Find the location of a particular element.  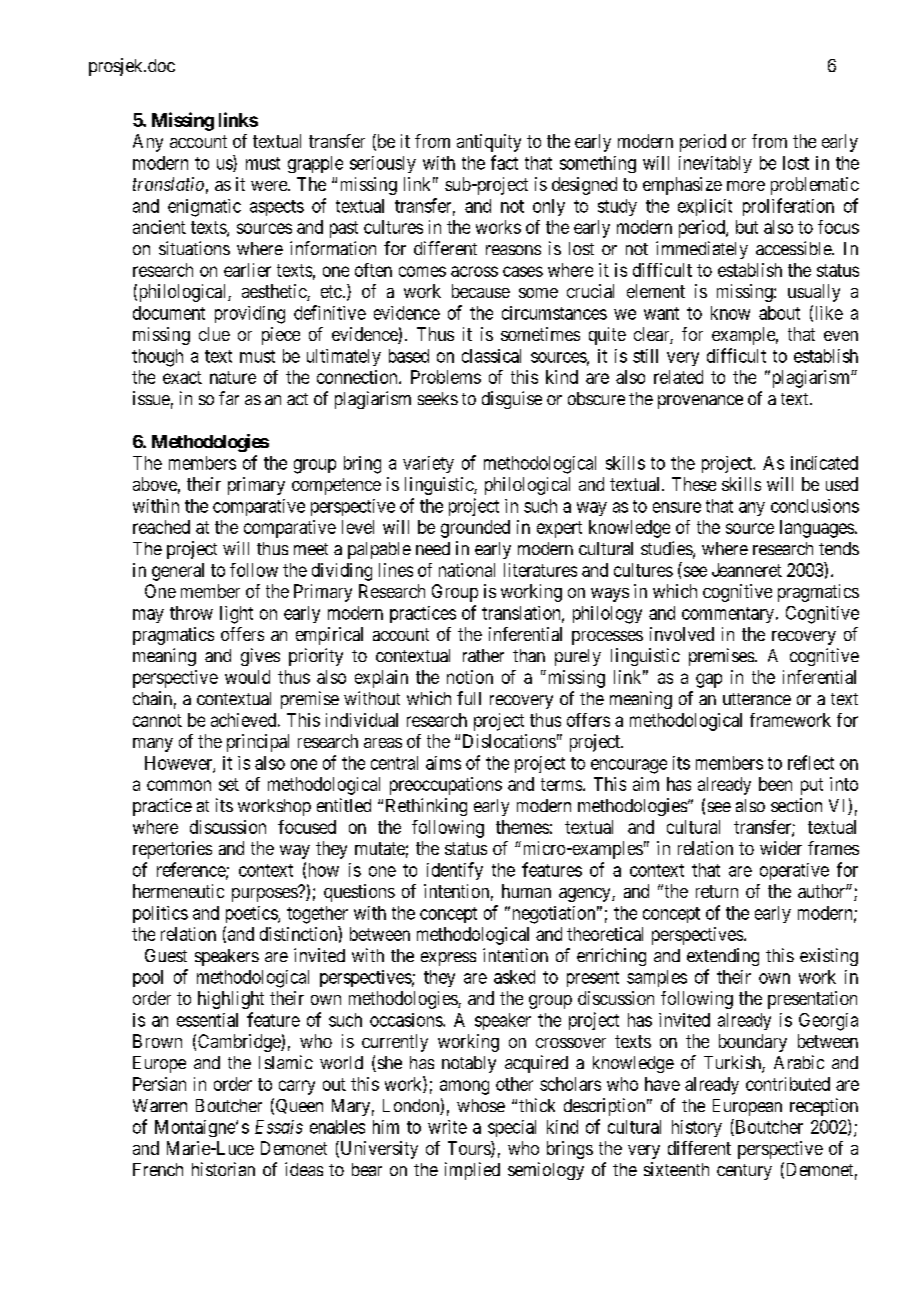

languages is located at coordinates (817, 529).
